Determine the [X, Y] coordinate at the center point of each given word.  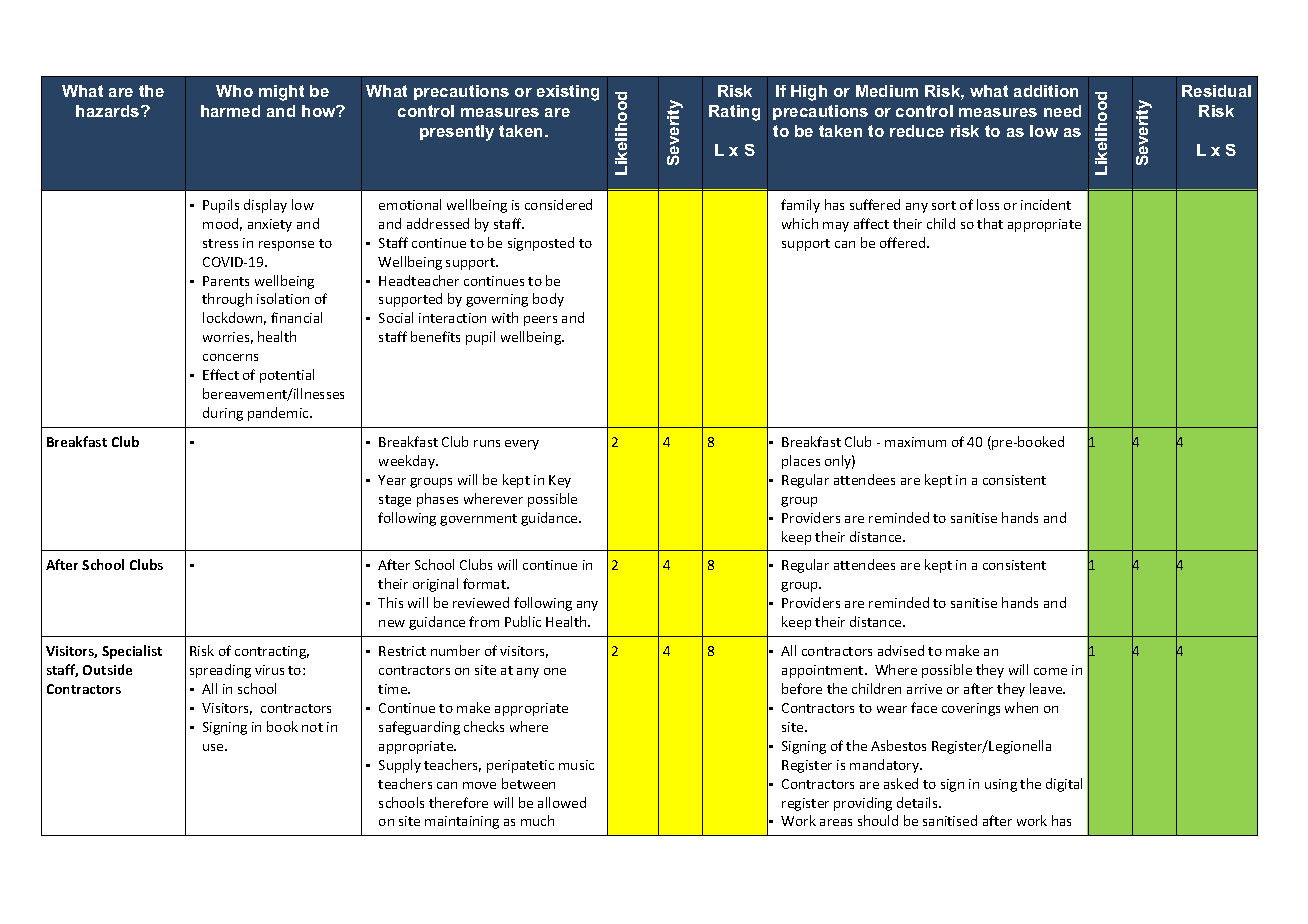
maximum [915, 442]
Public [523, 621]
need [1062, 111]
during [223, 414]
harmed [230, 111]
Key [560, 481]
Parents [226, 281]
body [548, 300]
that [990, 223]
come [1050, 671]
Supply [400, 766]
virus [269, 670]
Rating [734, 113]
